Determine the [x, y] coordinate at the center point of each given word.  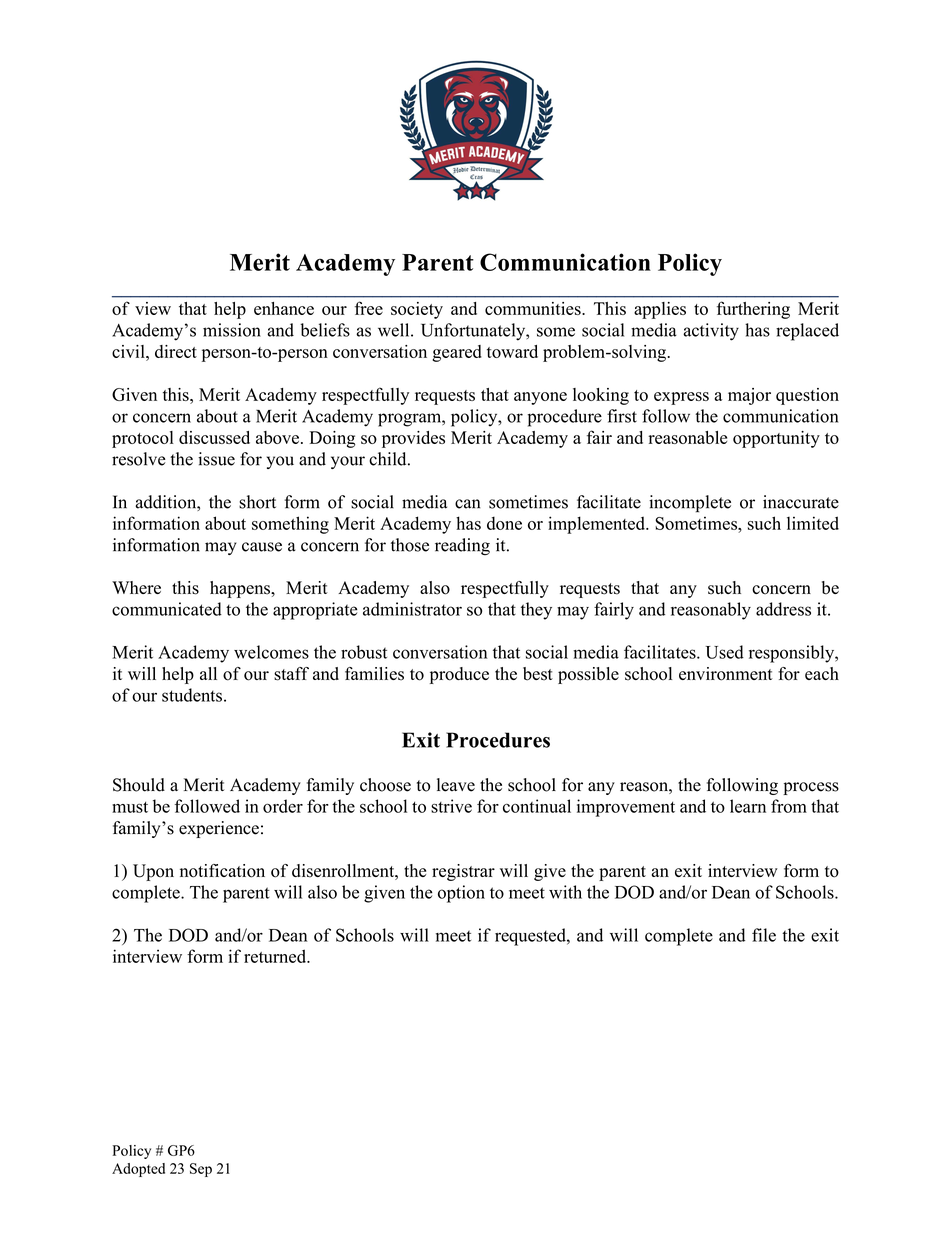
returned [276, 956]
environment [726, 674]
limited [813, 523]
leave [456, 785]
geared [457, 353]
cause [262, 547]
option [461, 894]
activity [711, 332]
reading [462, 546]
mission [232, 330]
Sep [201, 1170]
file [764, 935]
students [192, 695]
